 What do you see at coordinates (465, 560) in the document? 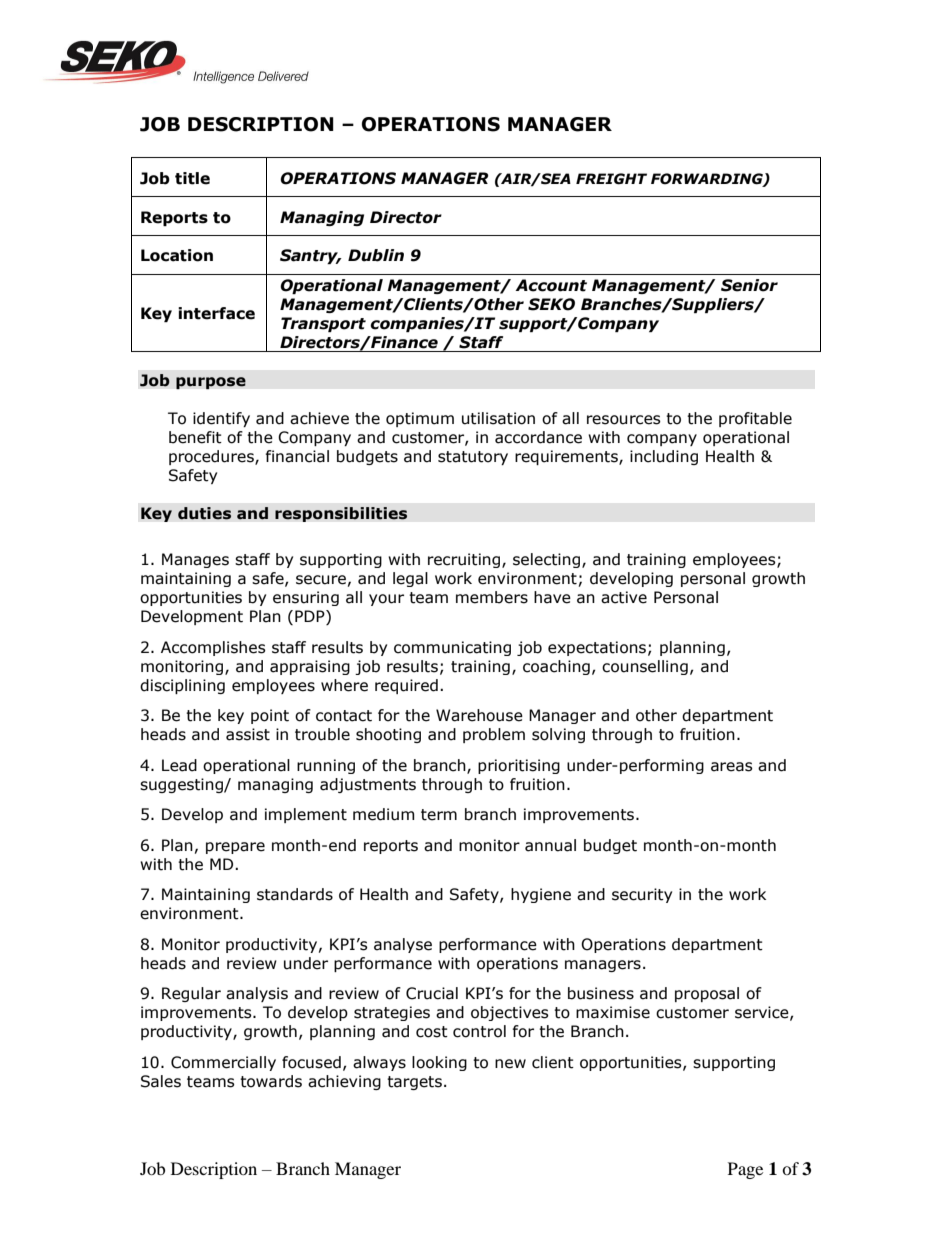
I see `recruiting` at bounding box center [465, 560].
